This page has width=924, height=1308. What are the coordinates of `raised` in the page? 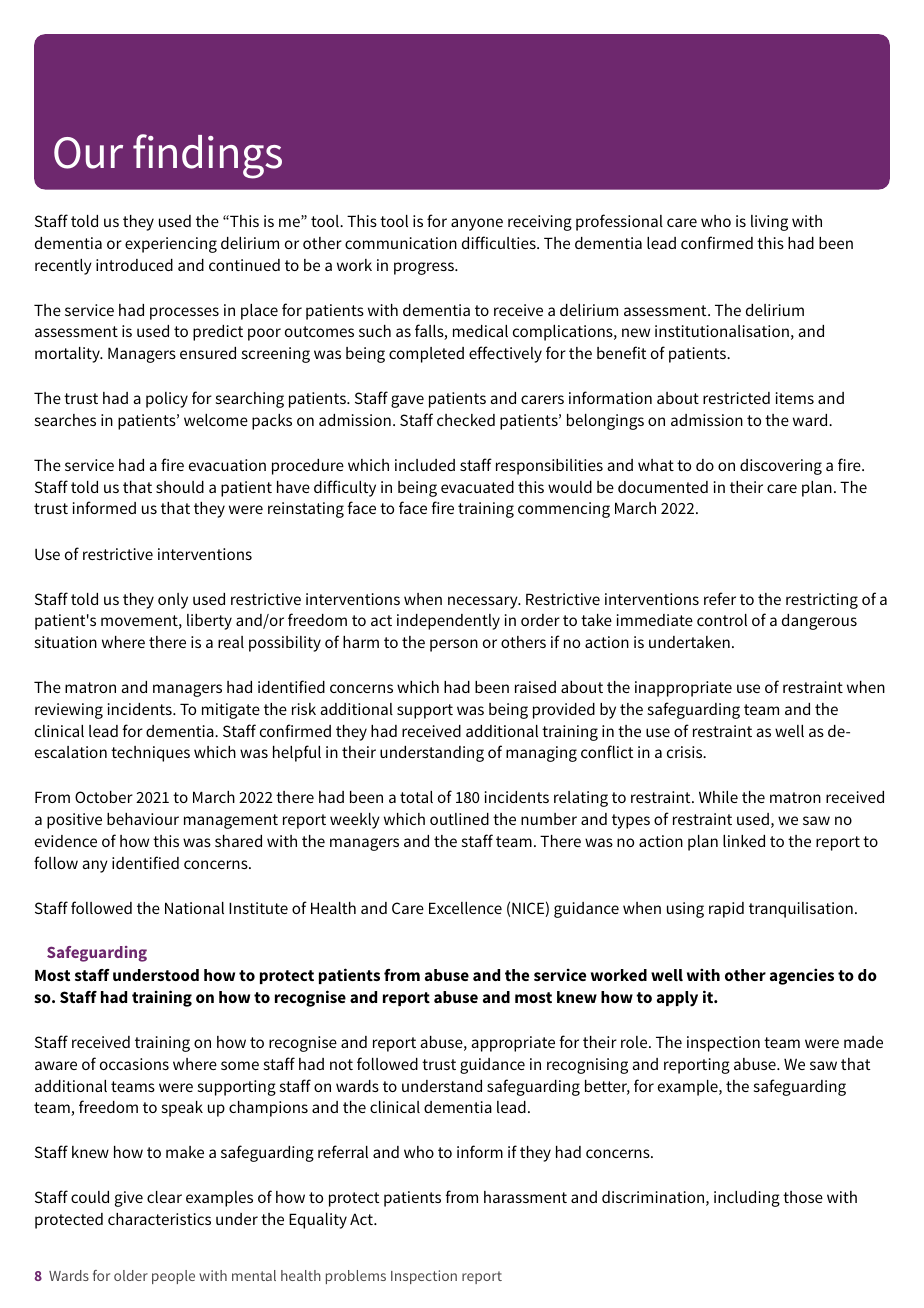 It's located at (535, 687).
